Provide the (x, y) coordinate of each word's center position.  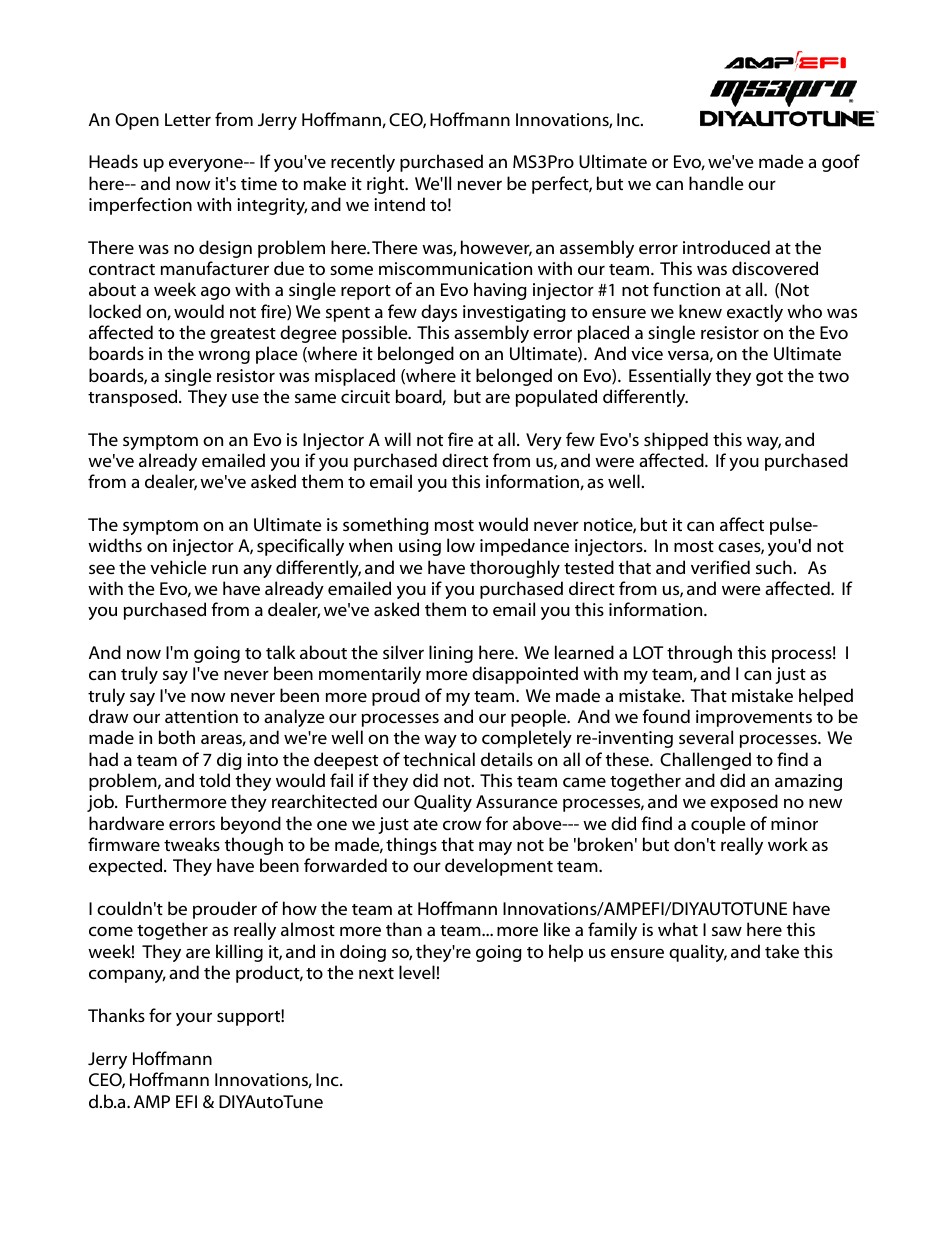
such (774, 567)
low (461, 545)
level (417, 972)
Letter (188, 119)
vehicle (178, 567)
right (387, 185)
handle (716, 183)
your (194, 1019)
